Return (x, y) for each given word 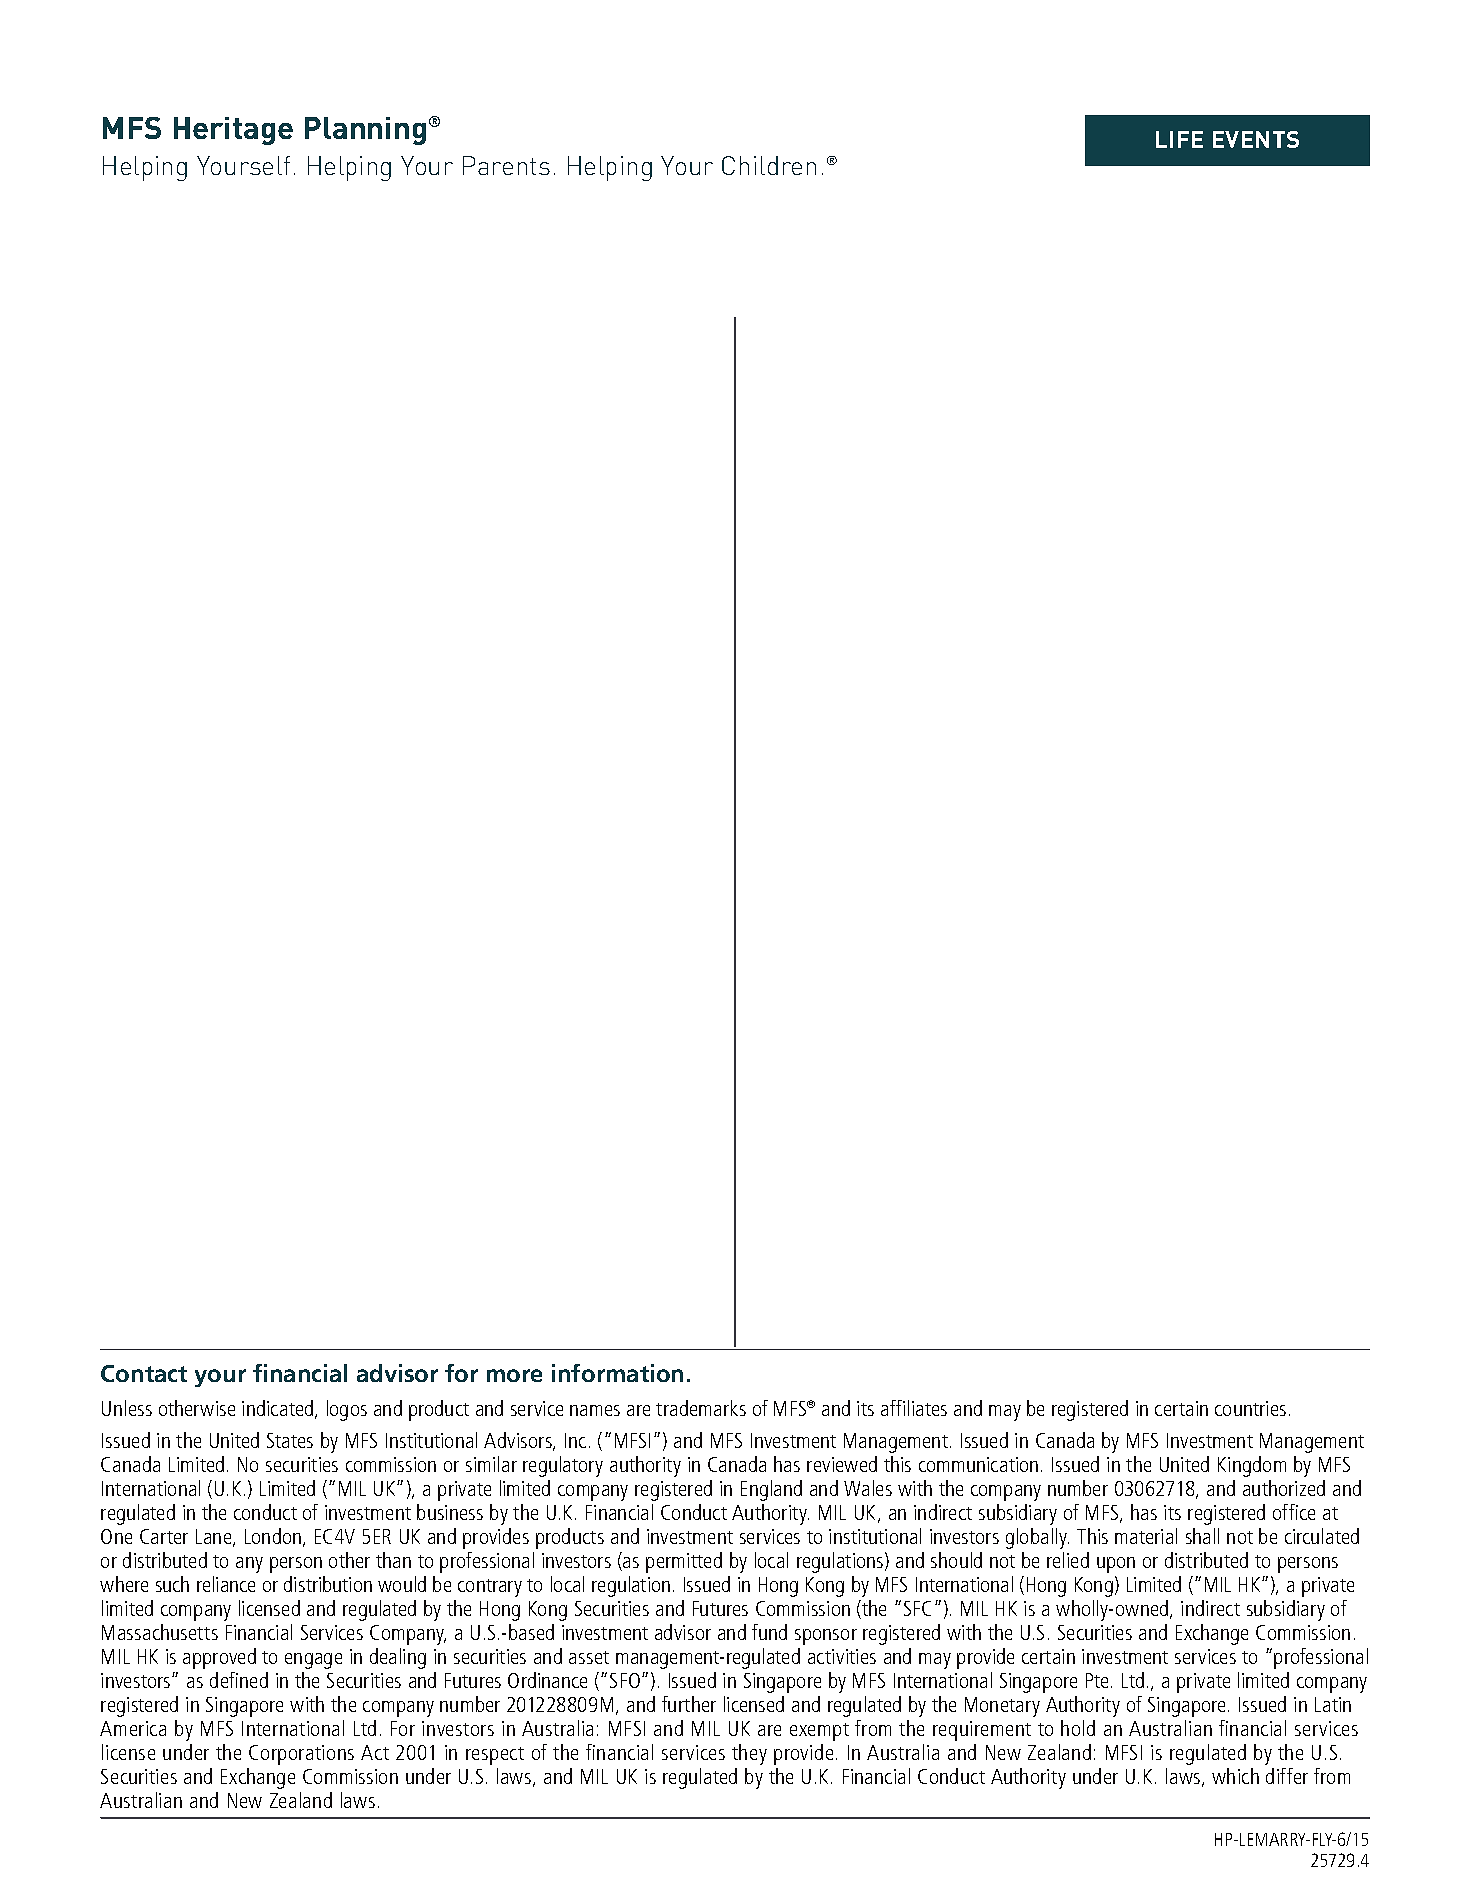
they (749, 1754)
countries (1250, 1408)
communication (978, 1464)
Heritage (233, 131)
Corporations (301, 1755)
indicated (279, 1409)
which (1235, 1776)
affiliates (914, 1408)
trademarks (701, 1408)
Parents (506, 165)
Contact (144, 1373)
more (514, 1375)
